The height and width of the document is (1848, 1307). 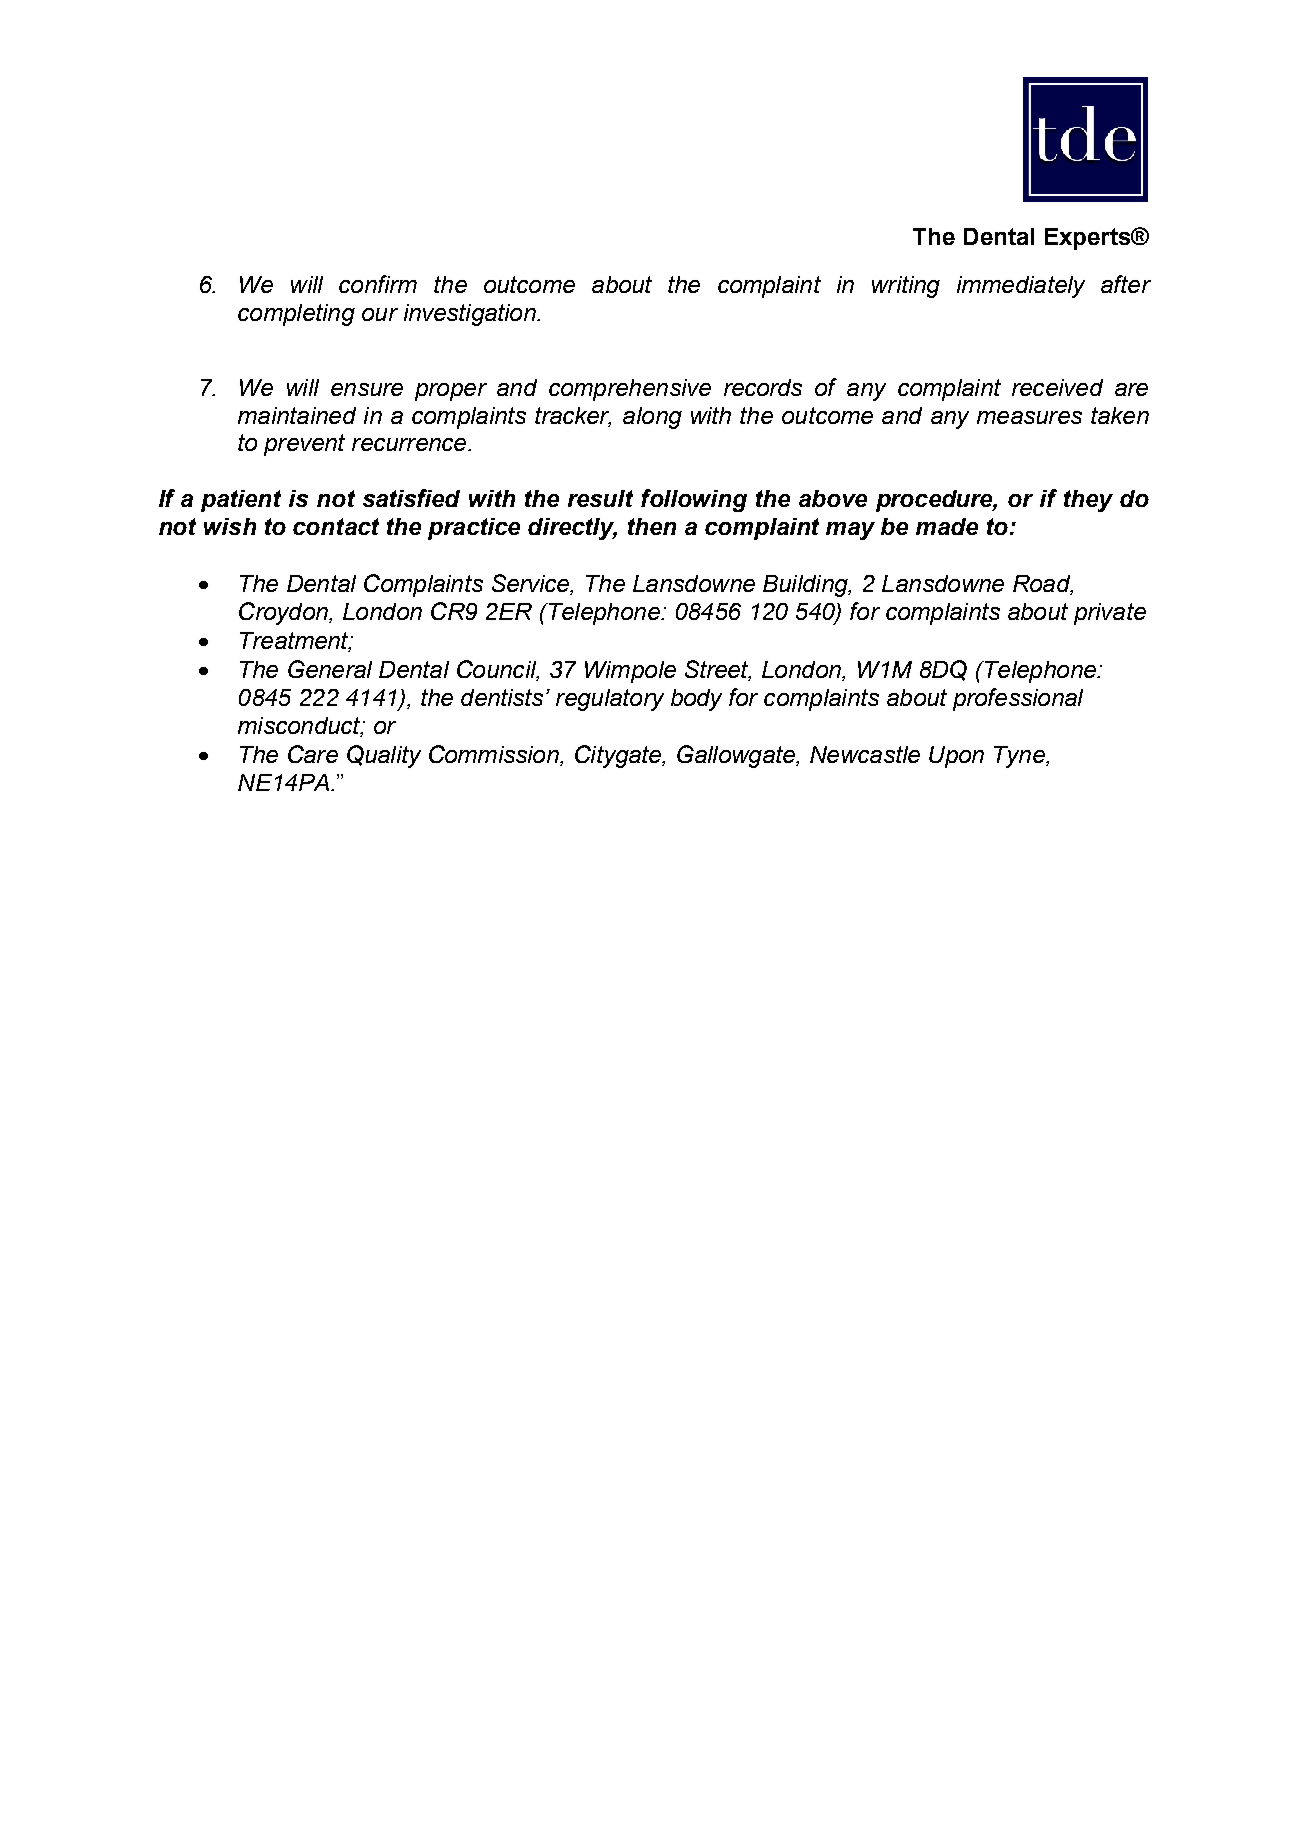 What do you see at coordinates (378, 284) in the document?
I see `confirm` at bounding box center [378, 284].
